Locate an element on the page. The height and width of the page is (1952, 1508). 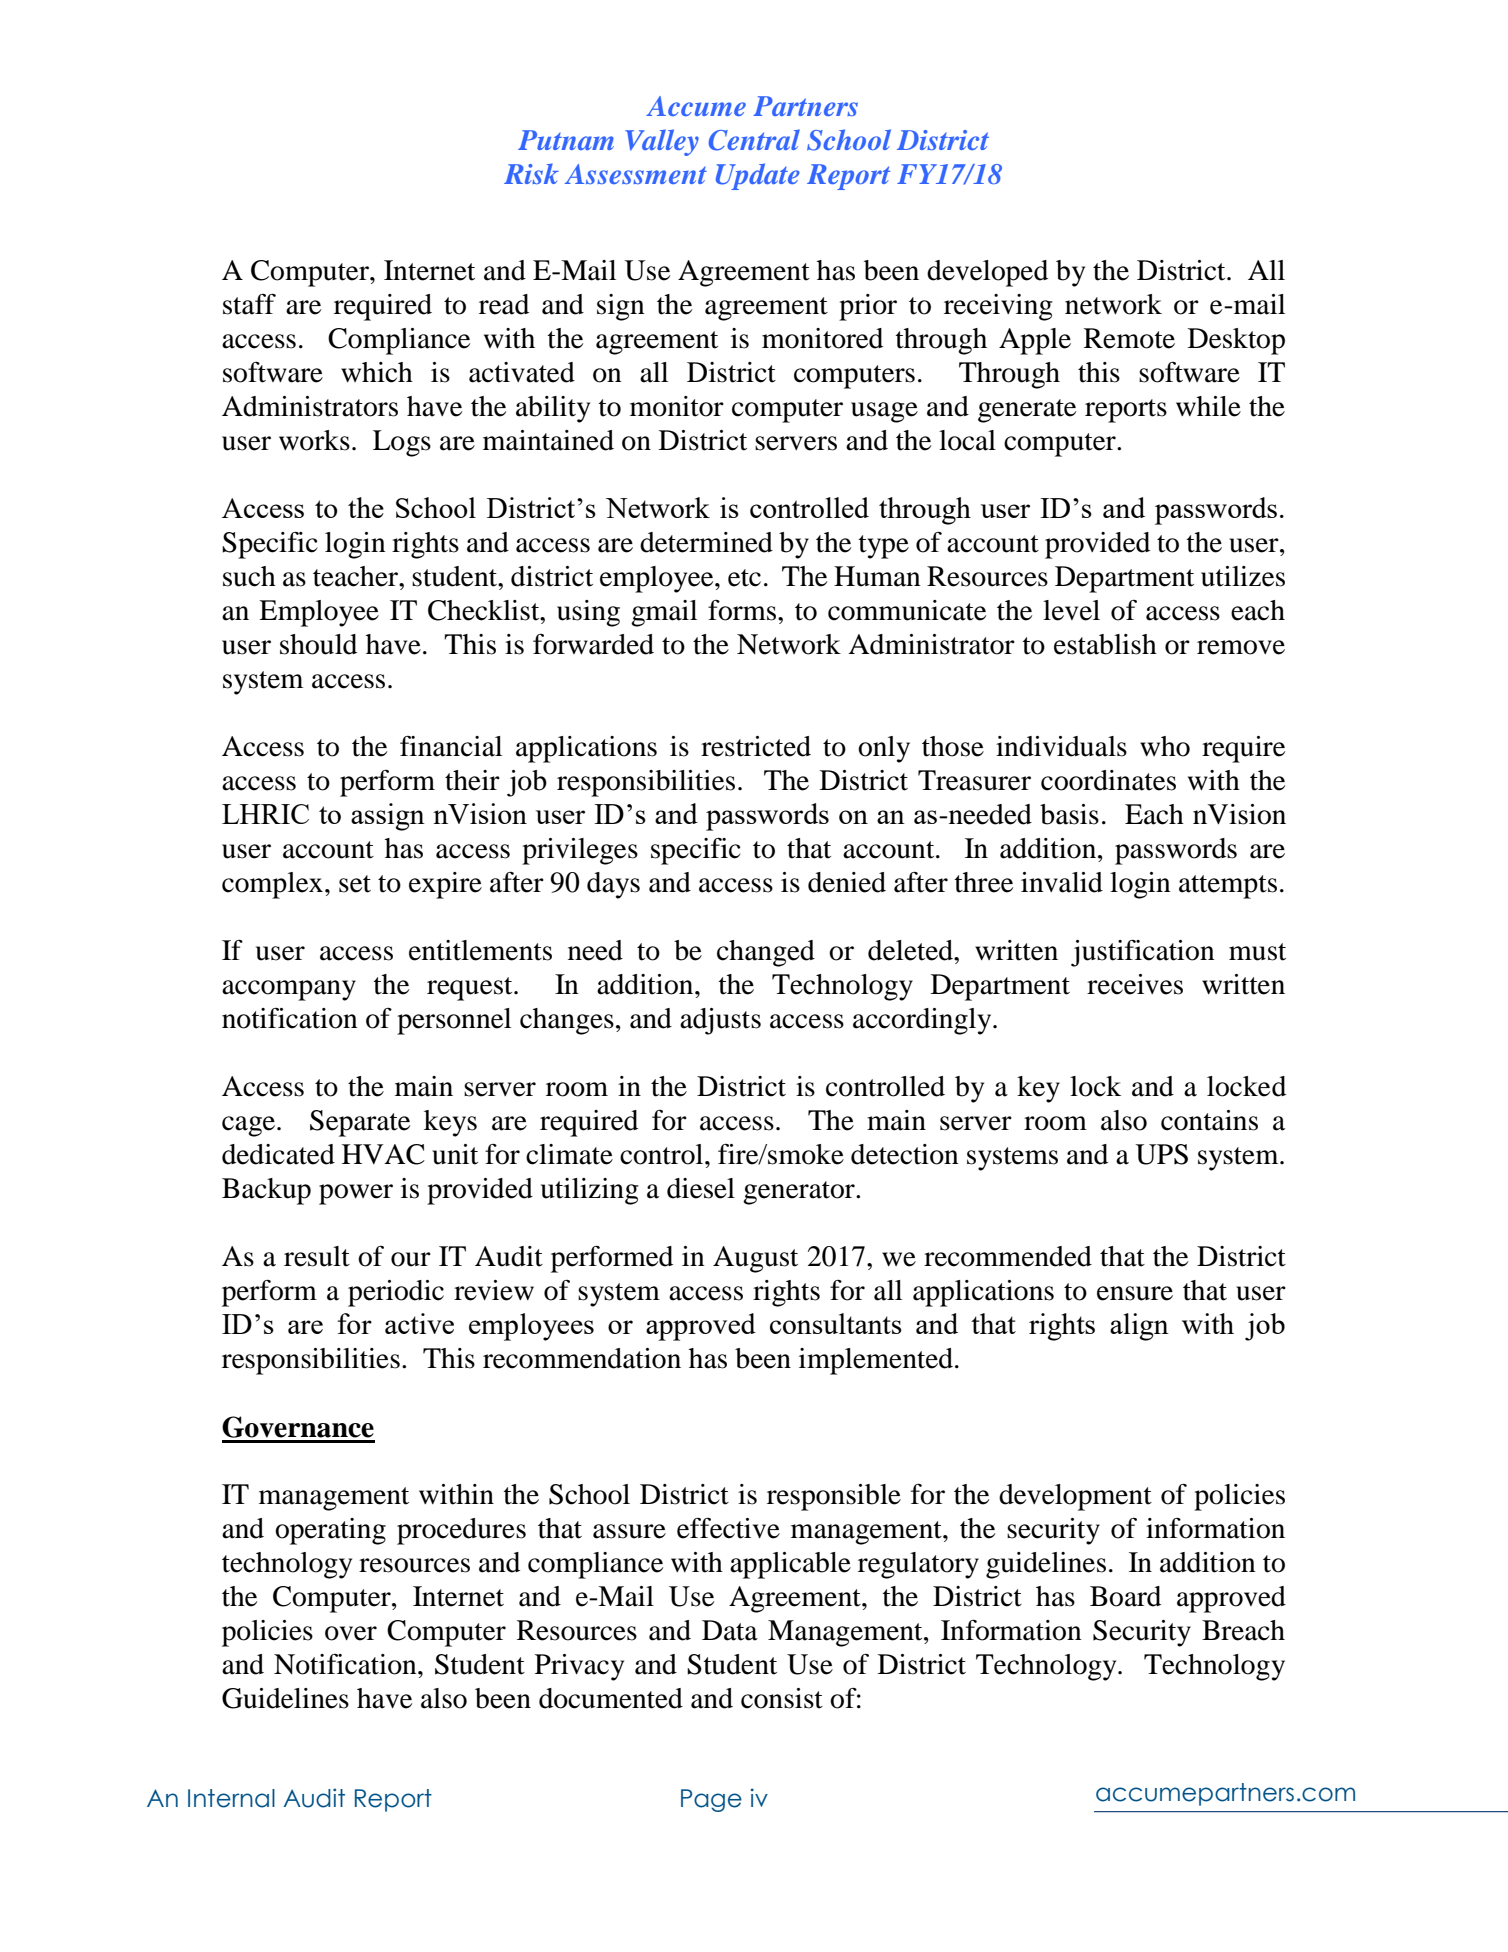
staff is located at coordinates (249, 304).
